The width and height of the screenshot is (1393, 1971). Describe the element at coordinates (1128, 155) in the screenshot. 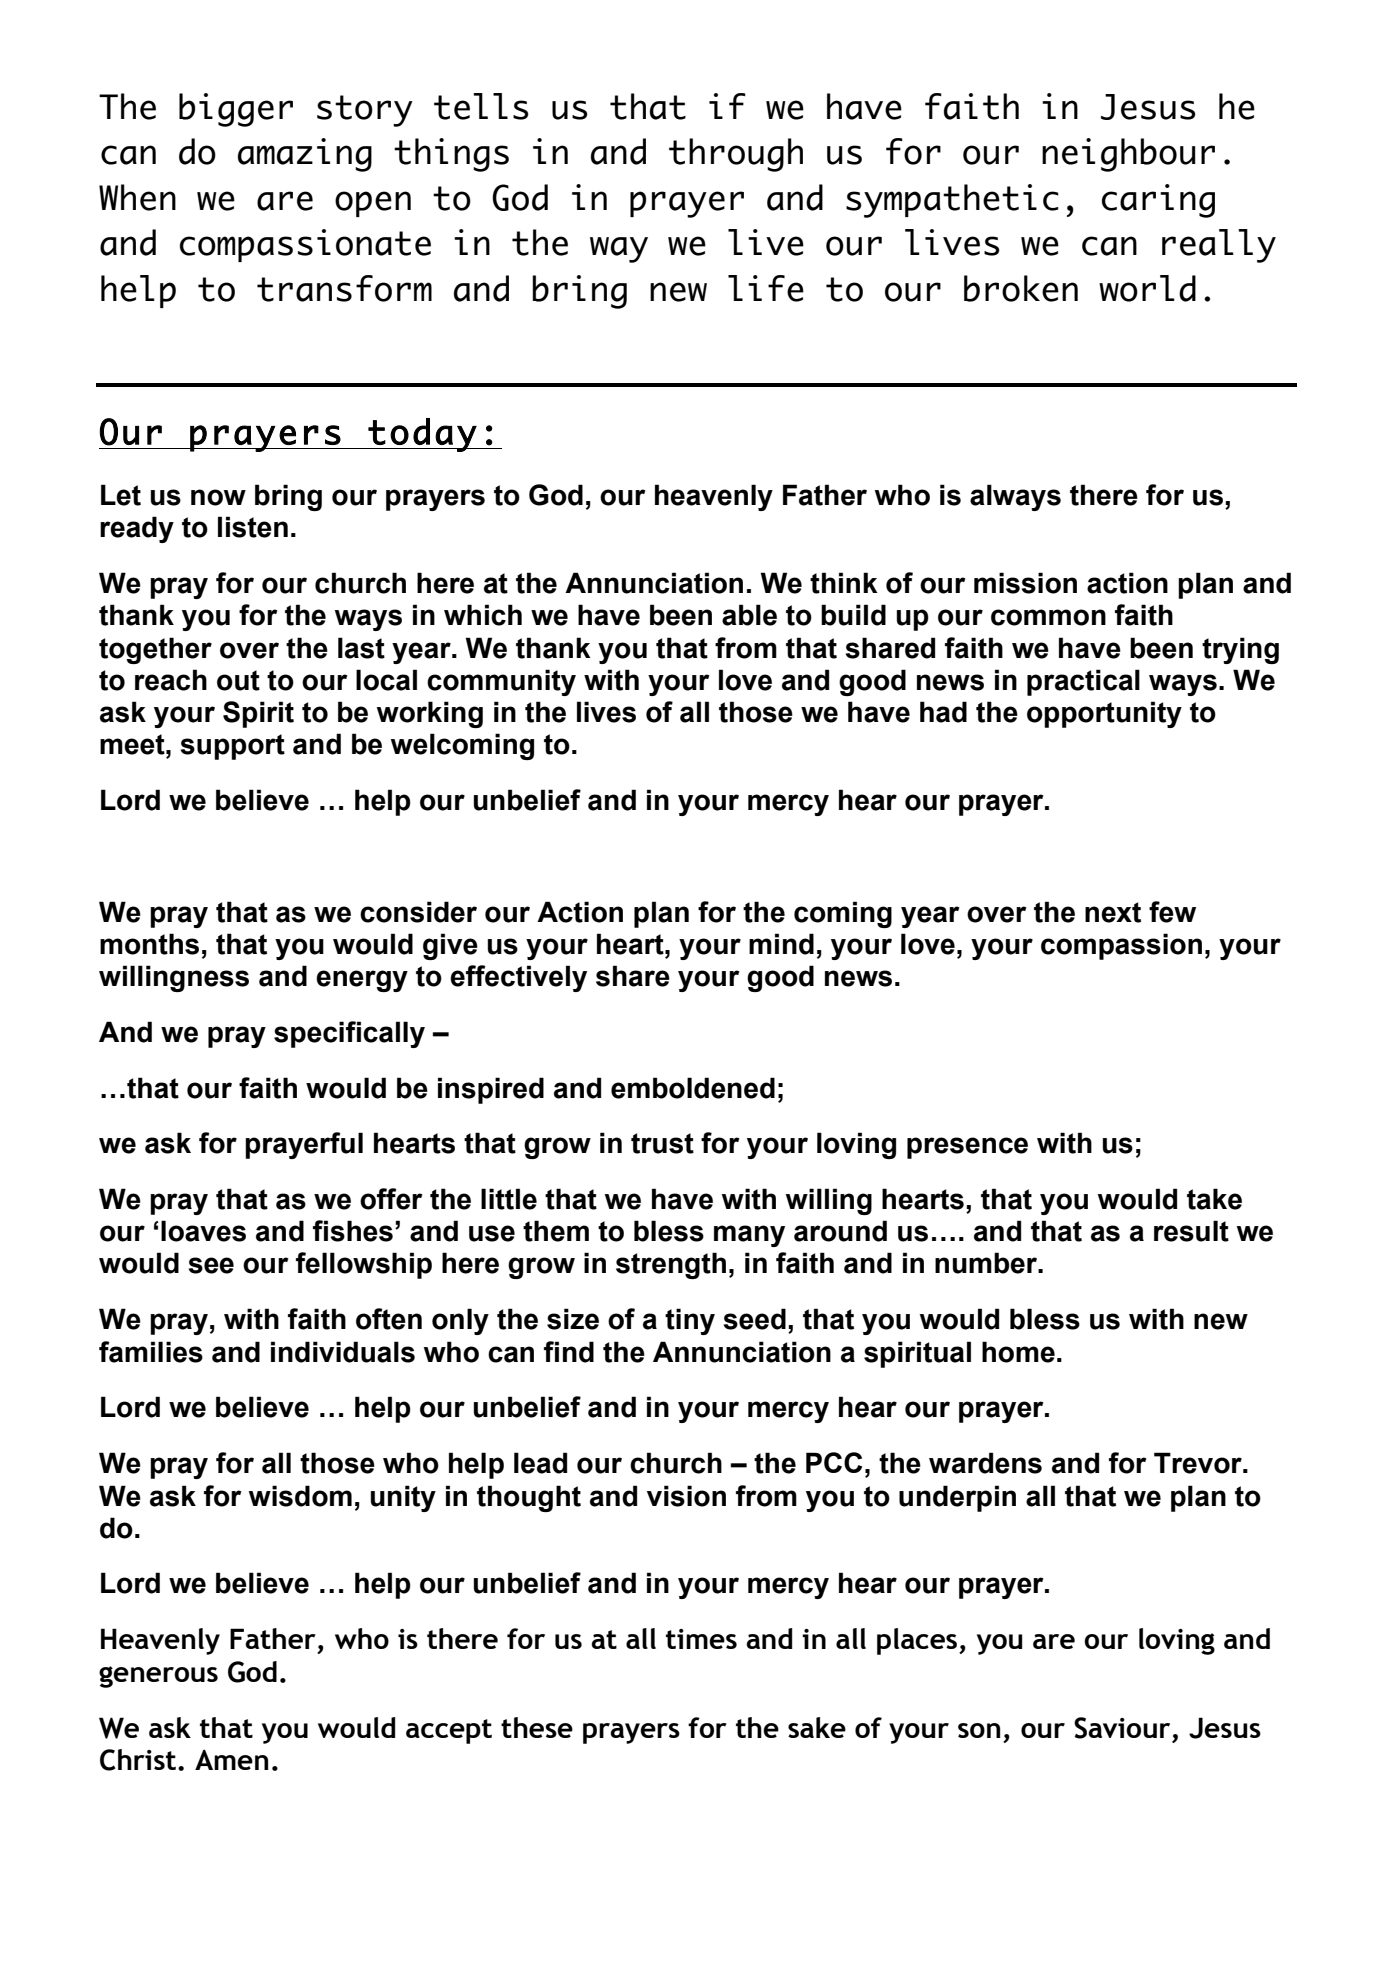

I see `neighbour` at that location.
